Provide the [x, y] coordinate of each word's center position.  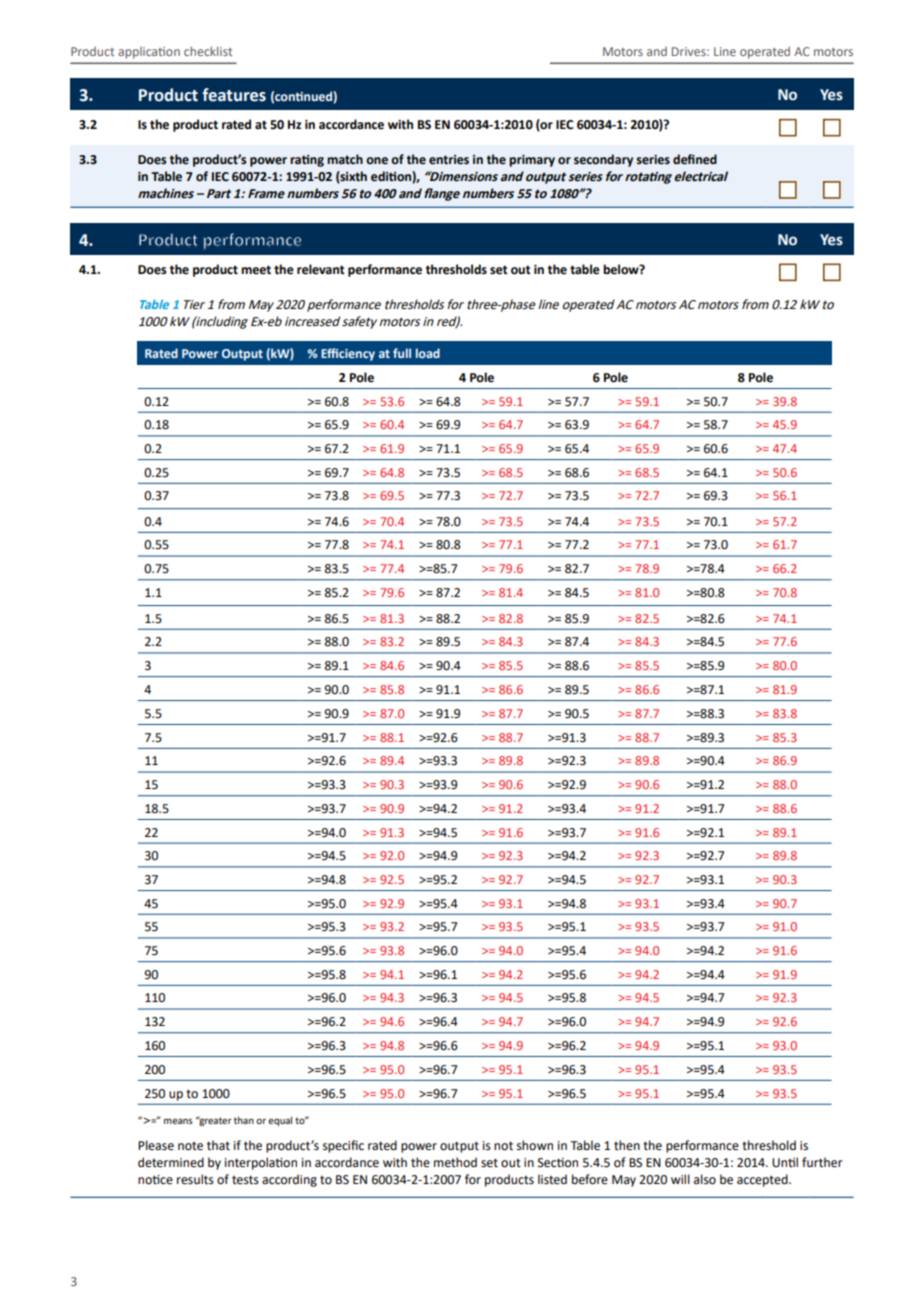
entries [449, 160]
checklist [208, 51]
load [428, 353]
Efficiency [348, 354]
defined [695, 159]
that [218, 1145]
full [402, 353]
